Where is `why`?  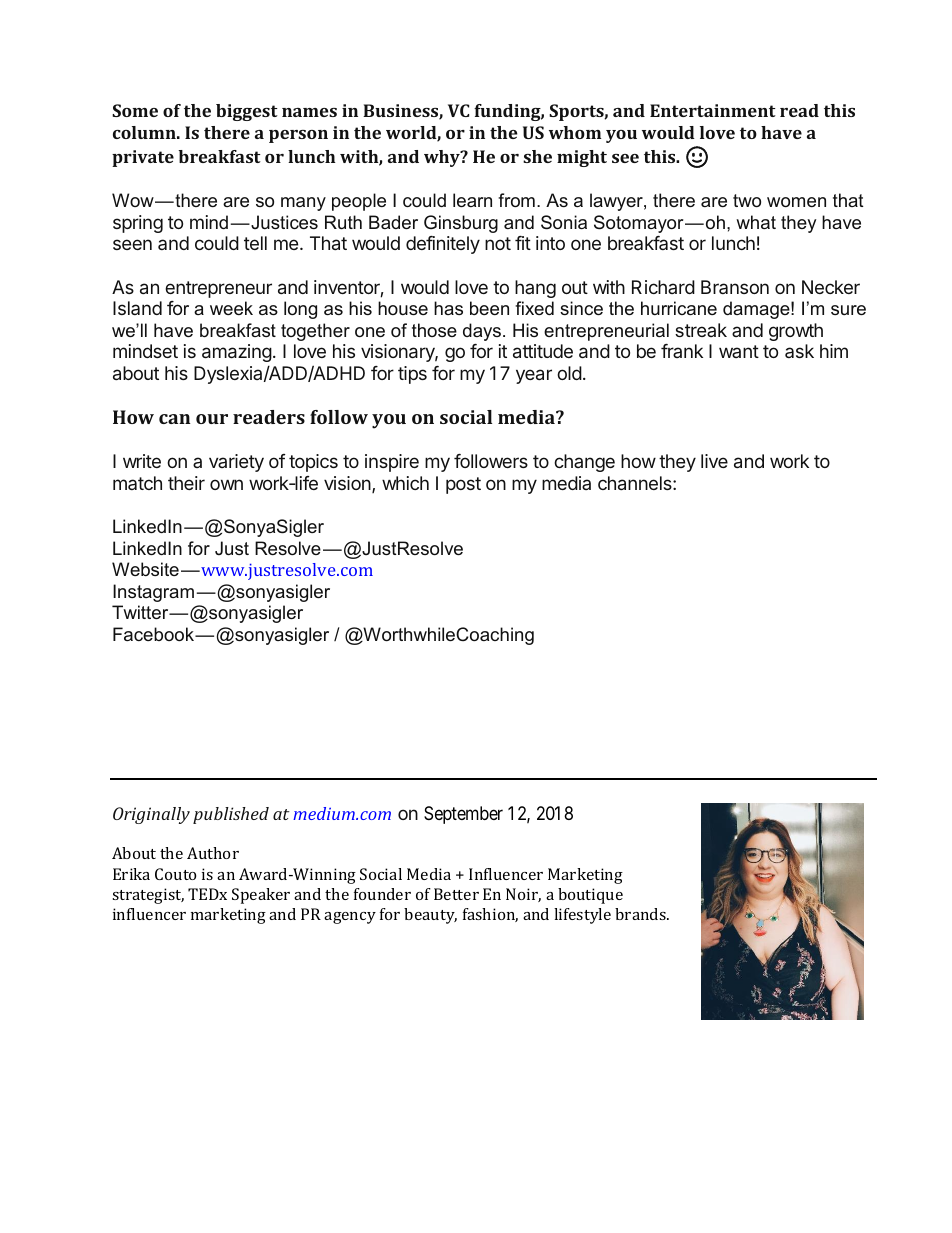 why is located at coordinates (443, 158).
